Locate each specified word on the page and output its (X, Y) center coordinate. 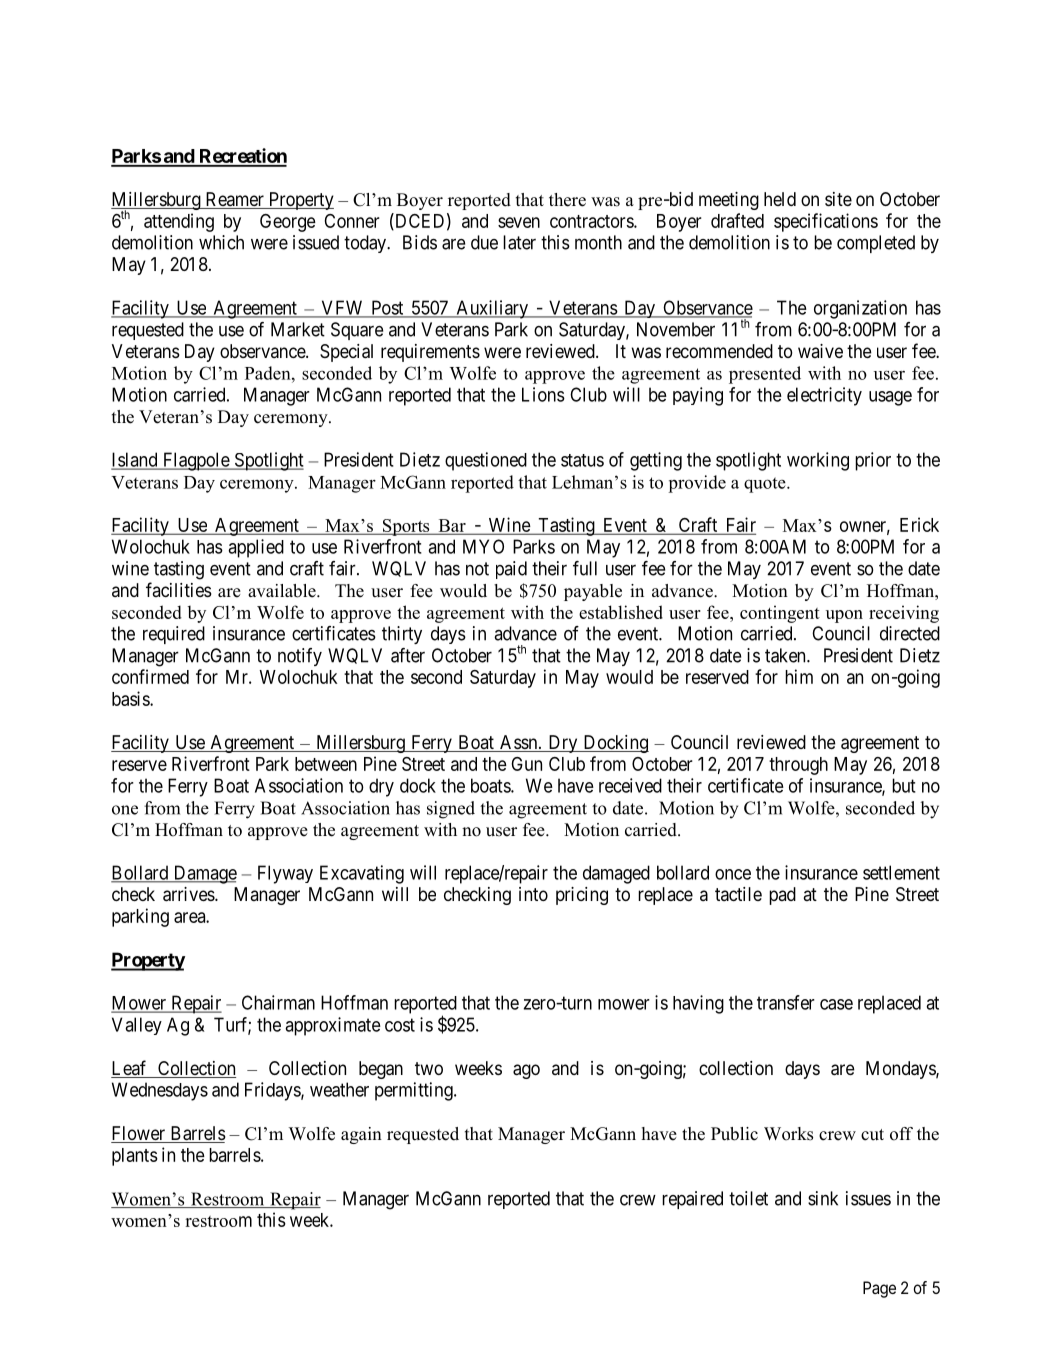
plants (135, 1157)
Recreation (242, 157)
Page (879, 1289)
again (361, 1135)
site (838, 199)
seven (519, 222)
